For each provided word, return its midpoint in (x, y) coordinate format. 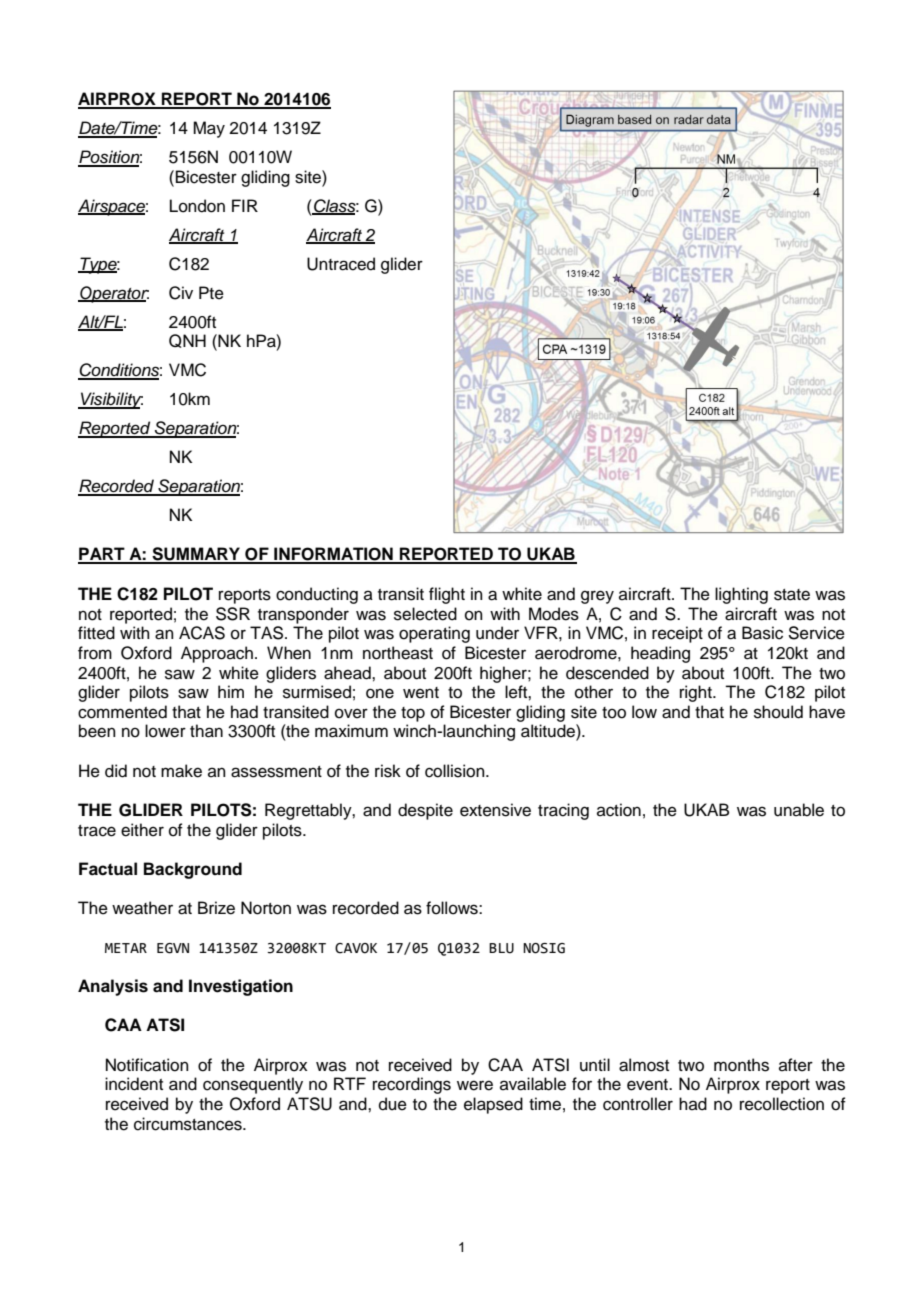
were (475, 1085)
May (209, 129)
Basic (762, 633)
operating (434, 634)
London (197, 206)
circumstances (189, 1124)
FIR (245, 205)
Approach (217, 654)
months (741, 1065)
